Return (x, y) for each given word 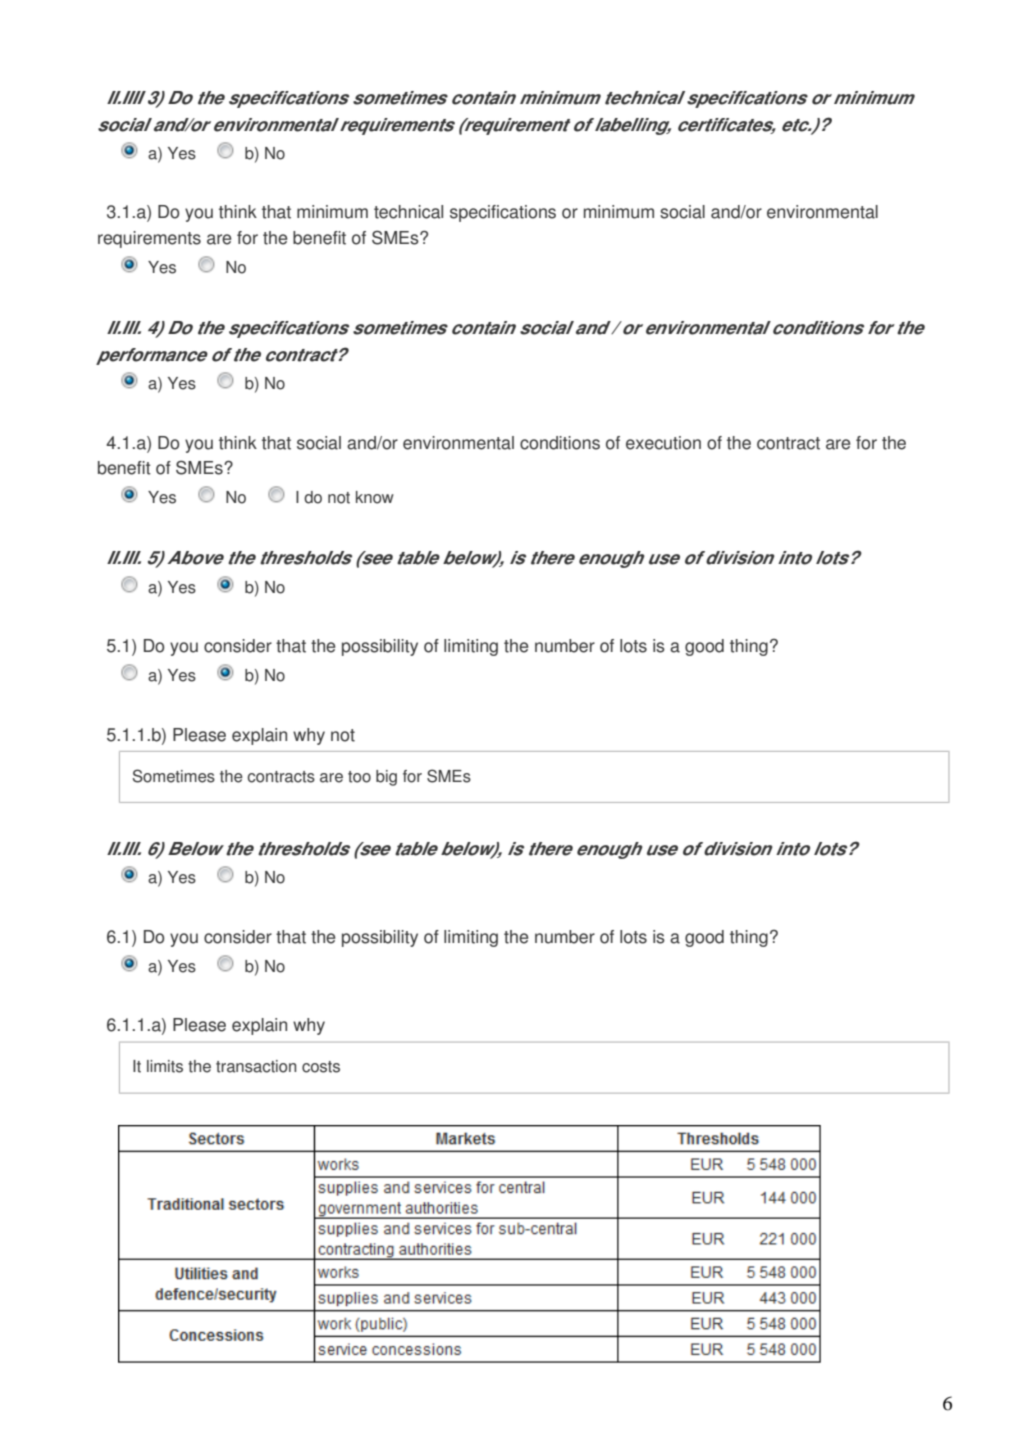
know (375, 497)
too (359, 777)
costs (321, 1067)
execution (663, 443)
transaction (256, 1066)
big (386, 778)
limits (165, 1066)
